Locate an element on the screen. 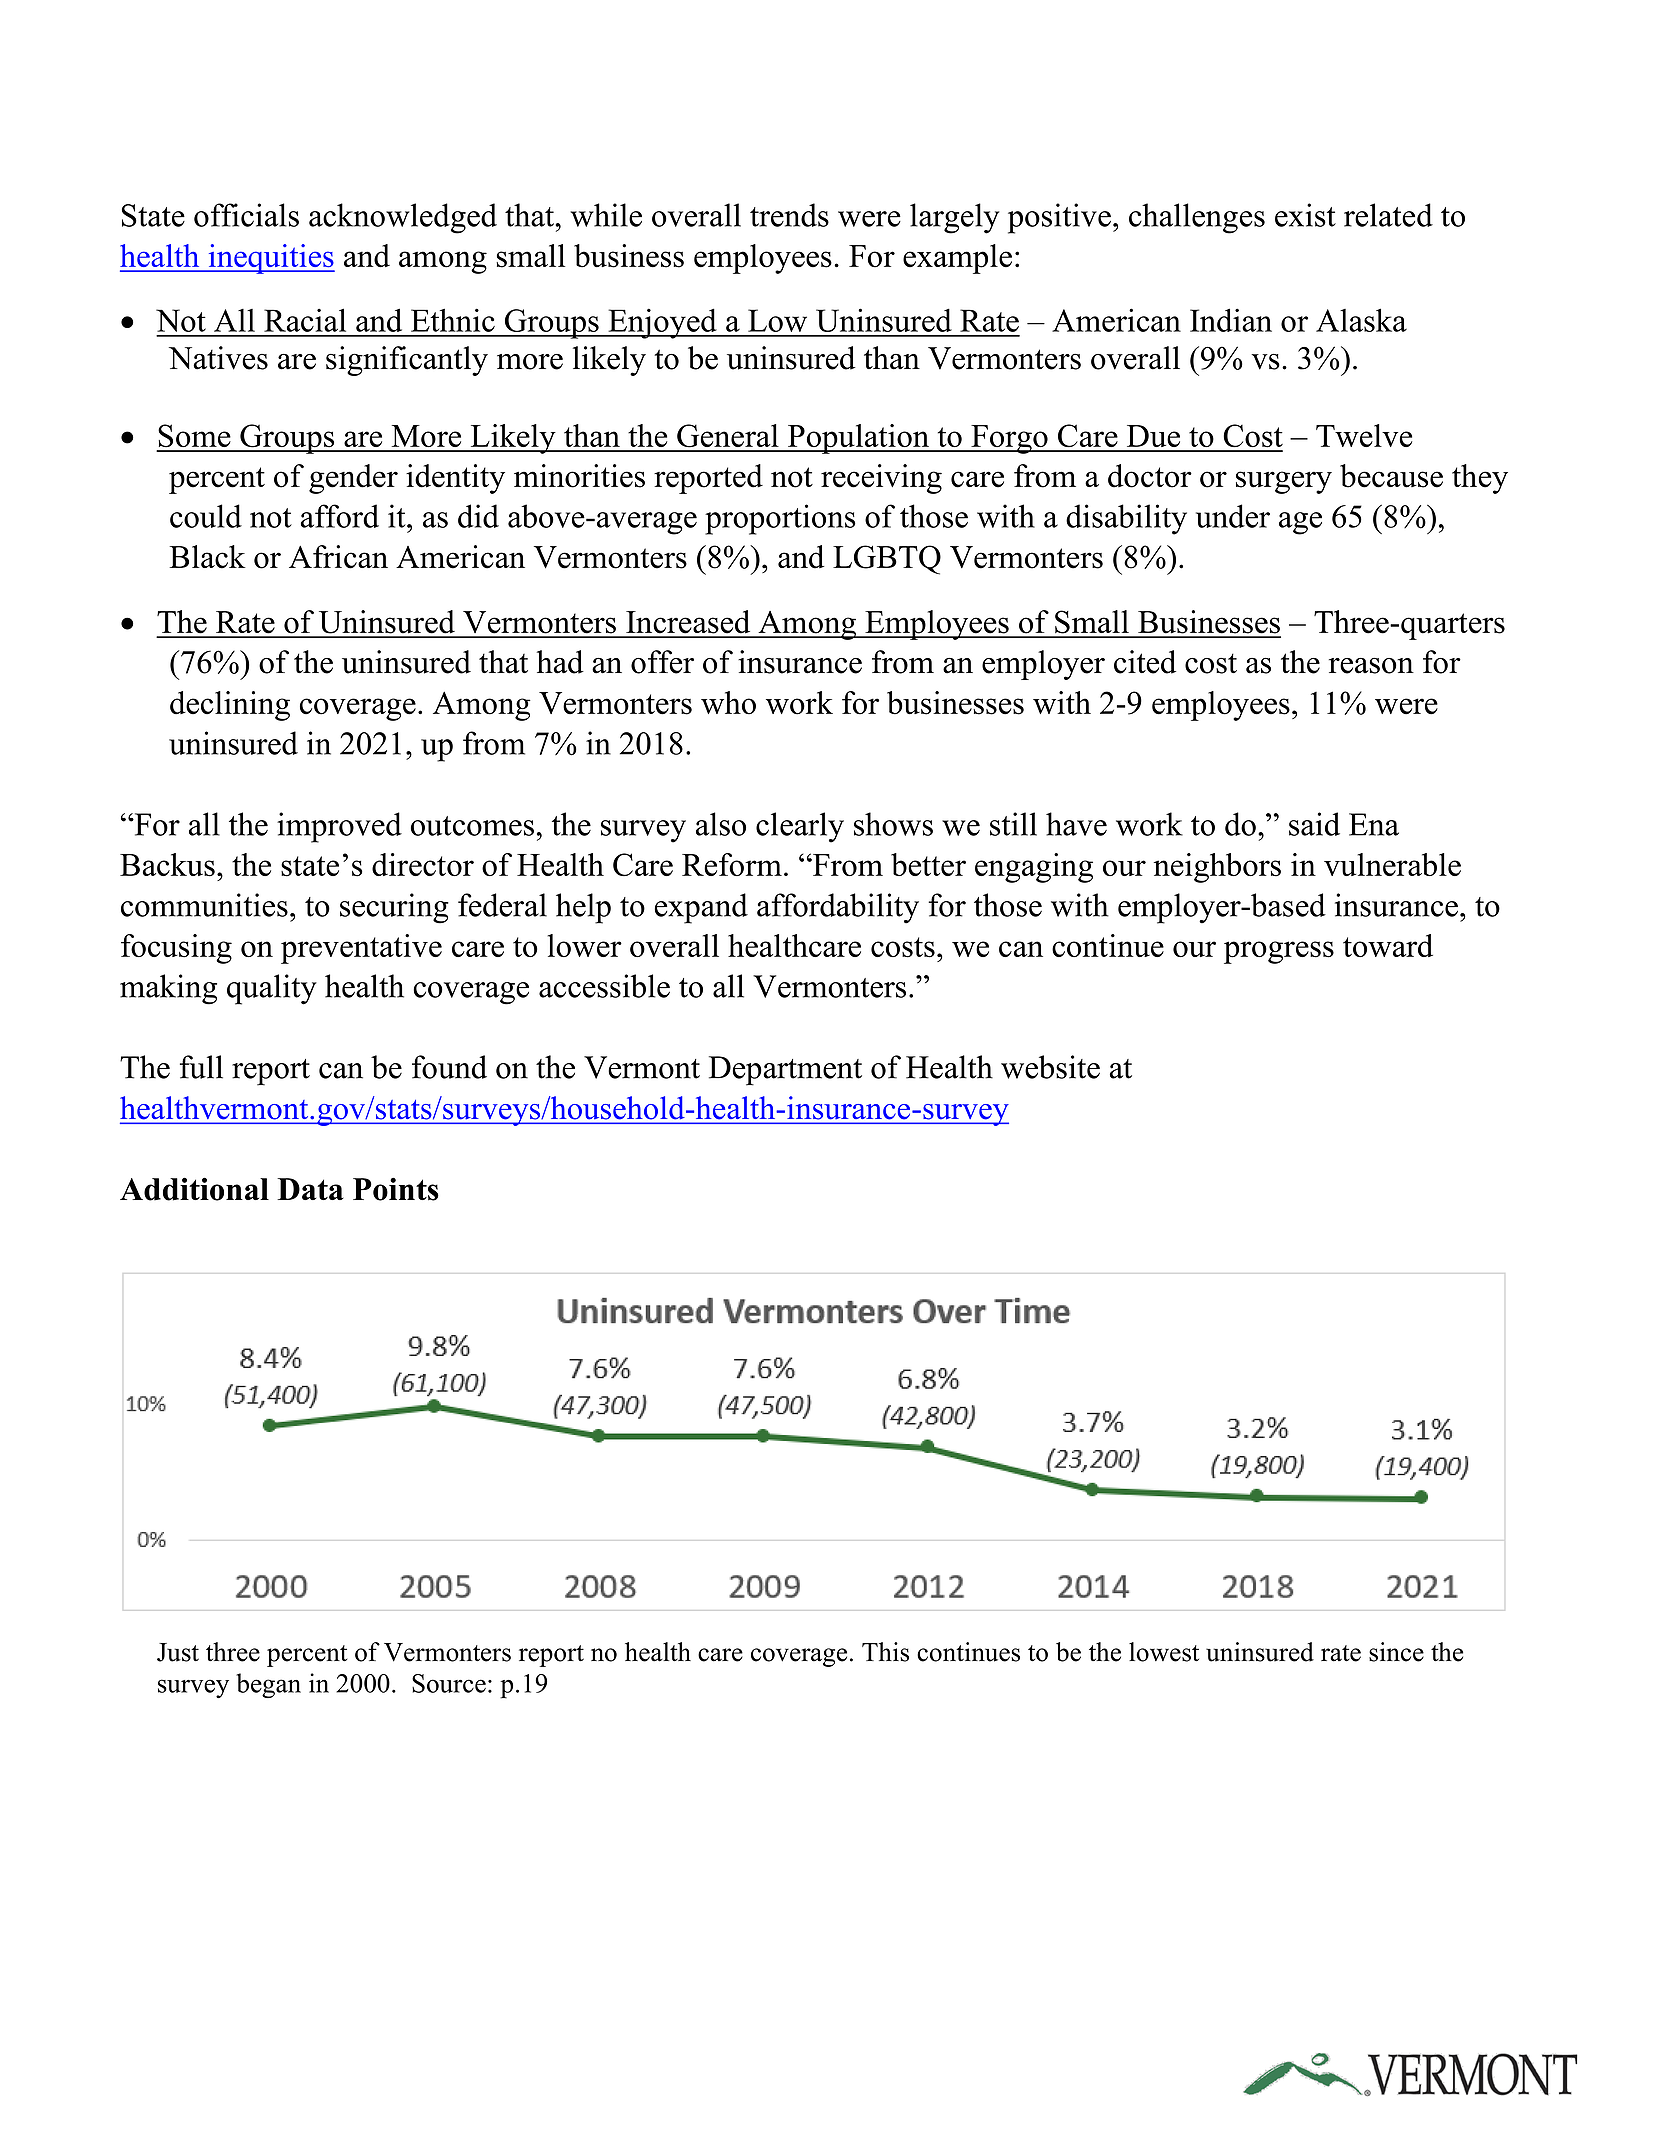  Department is located at coordinates (785, 1071).
